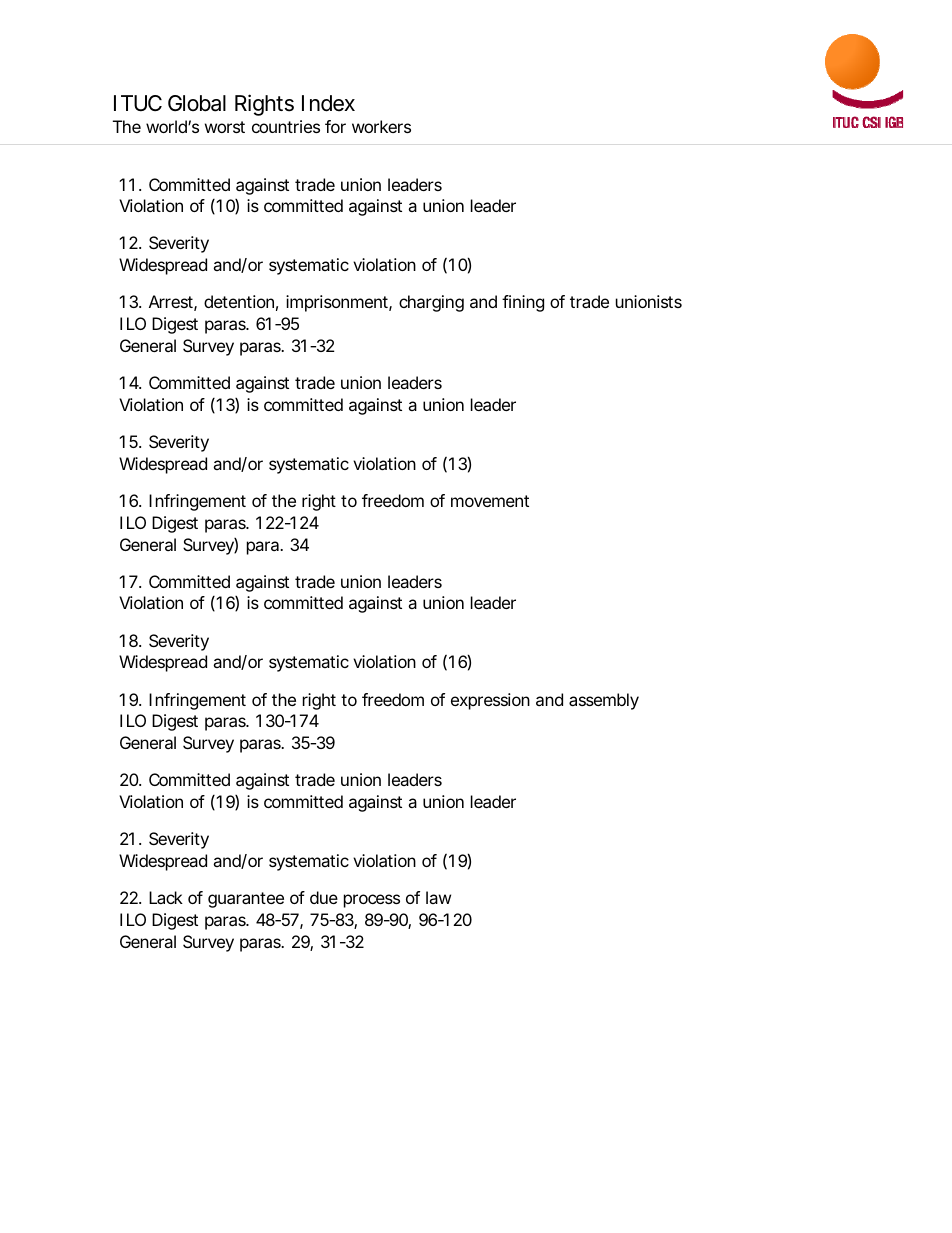 The height and width of the screenshot is (1233, 952). I want to click on expression, so click(490, 701).
